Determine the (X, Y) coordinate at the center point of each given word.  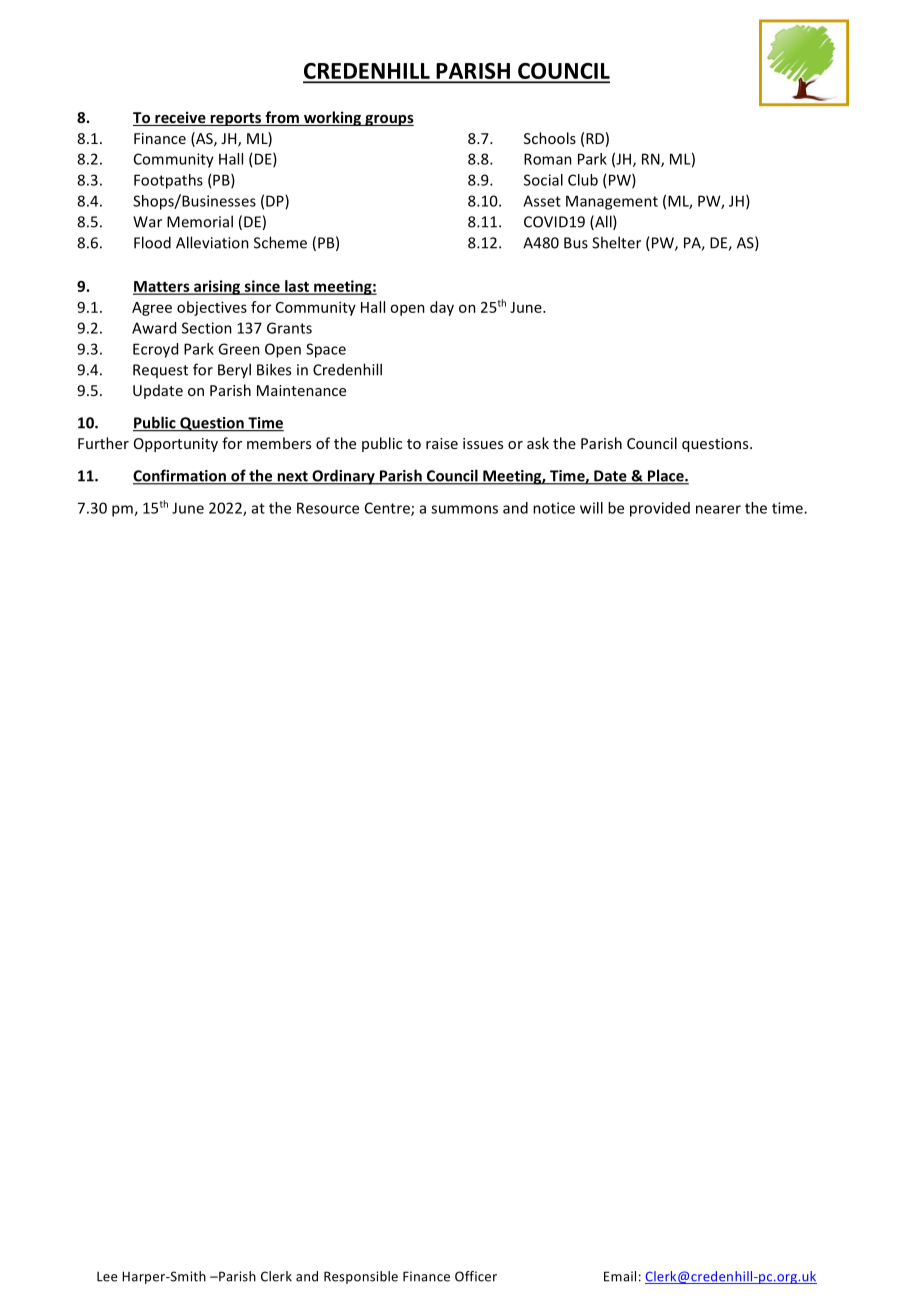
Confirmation (180, 476)
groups (388, 120)
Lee (107, 1277)
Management (612, 202)
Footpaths (168, 181)
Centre (388, 509)
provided (660, 509)
